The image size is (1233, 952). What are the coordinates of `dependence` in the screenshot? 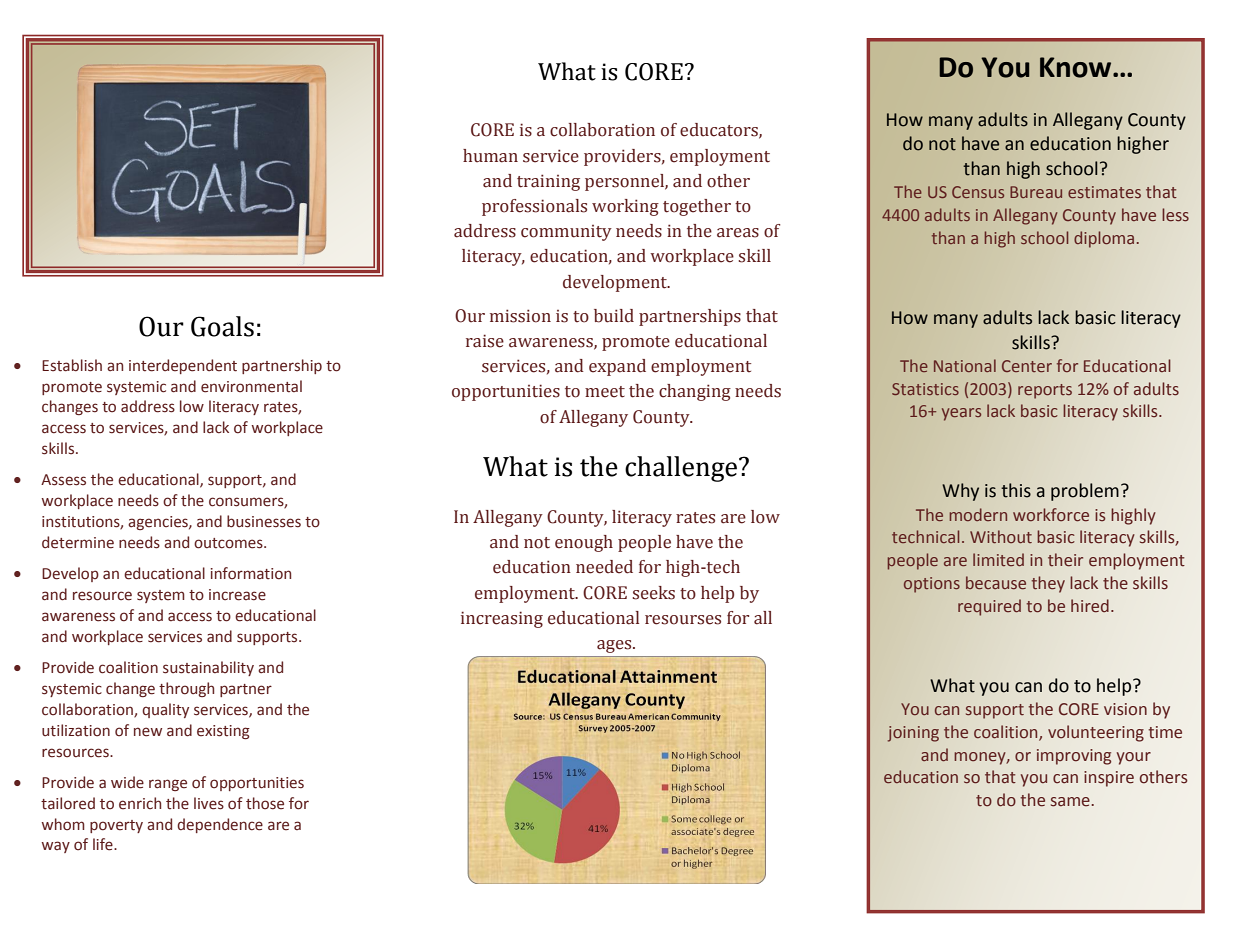 It's located at (220, 825).
